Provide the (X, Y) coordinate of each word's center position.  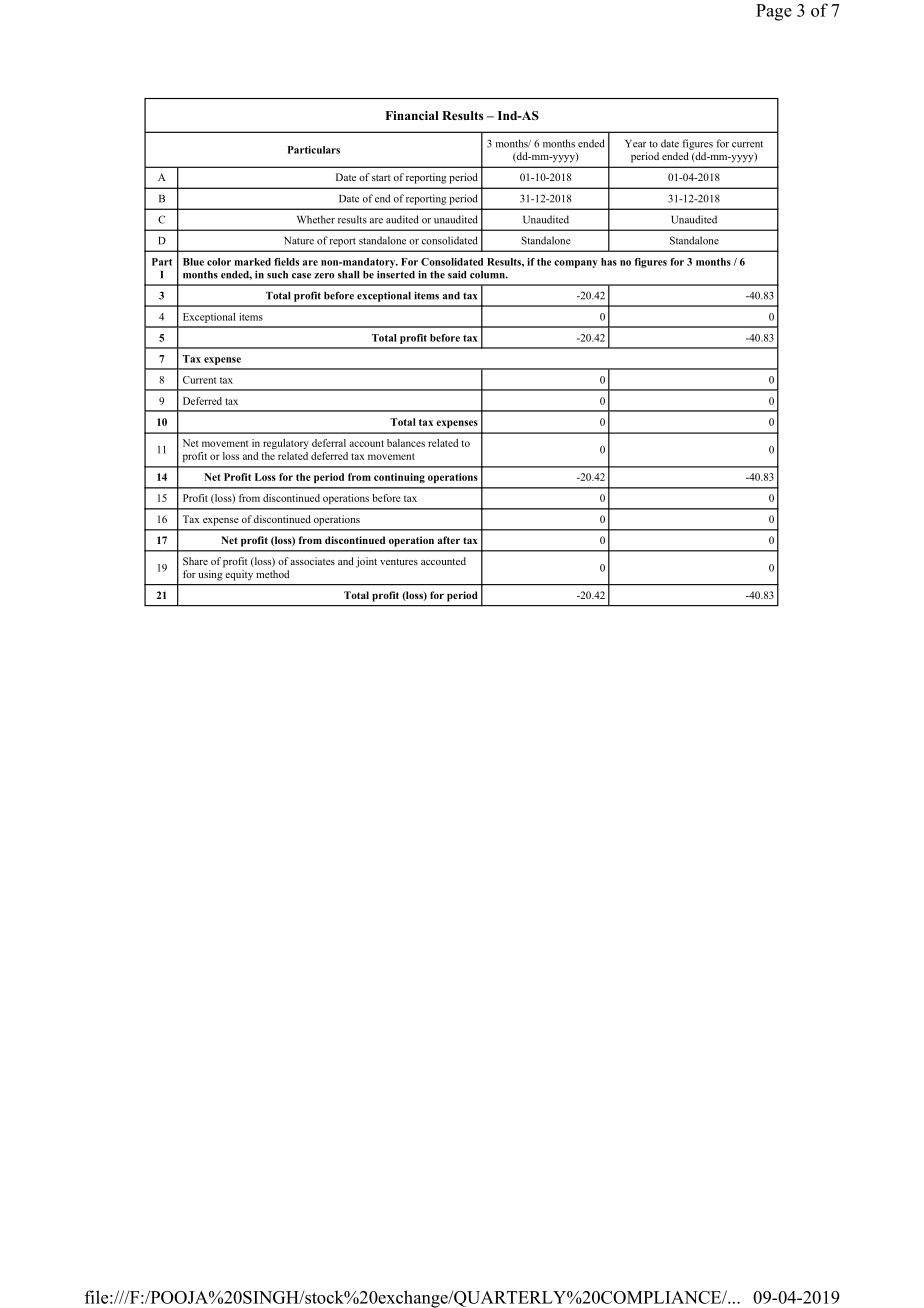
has (609, 262)
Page (774, 12)
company (576, 264)
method (272, 574)
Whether (316, 219)
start (381, 177)
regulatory (285, 444)
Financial (411, 115)
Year (635, 144)
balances (406, 443)
